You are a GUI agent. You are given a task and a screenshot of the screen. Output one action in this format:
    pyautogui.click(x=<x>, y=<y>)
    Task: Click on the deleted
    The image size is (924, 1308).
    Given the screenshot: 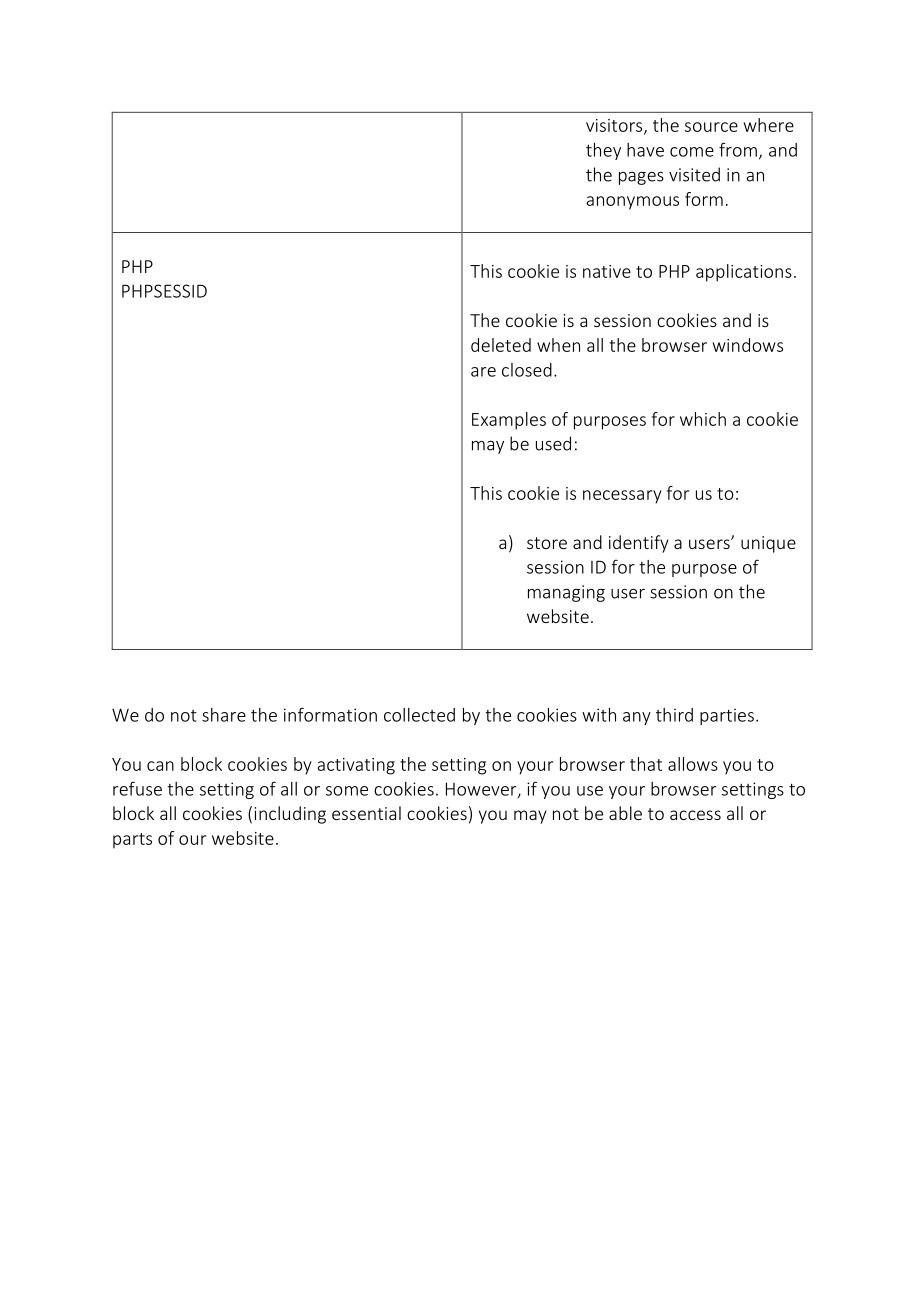 What is the action you would take?
    pyautogui.click(x=501, y=345)
